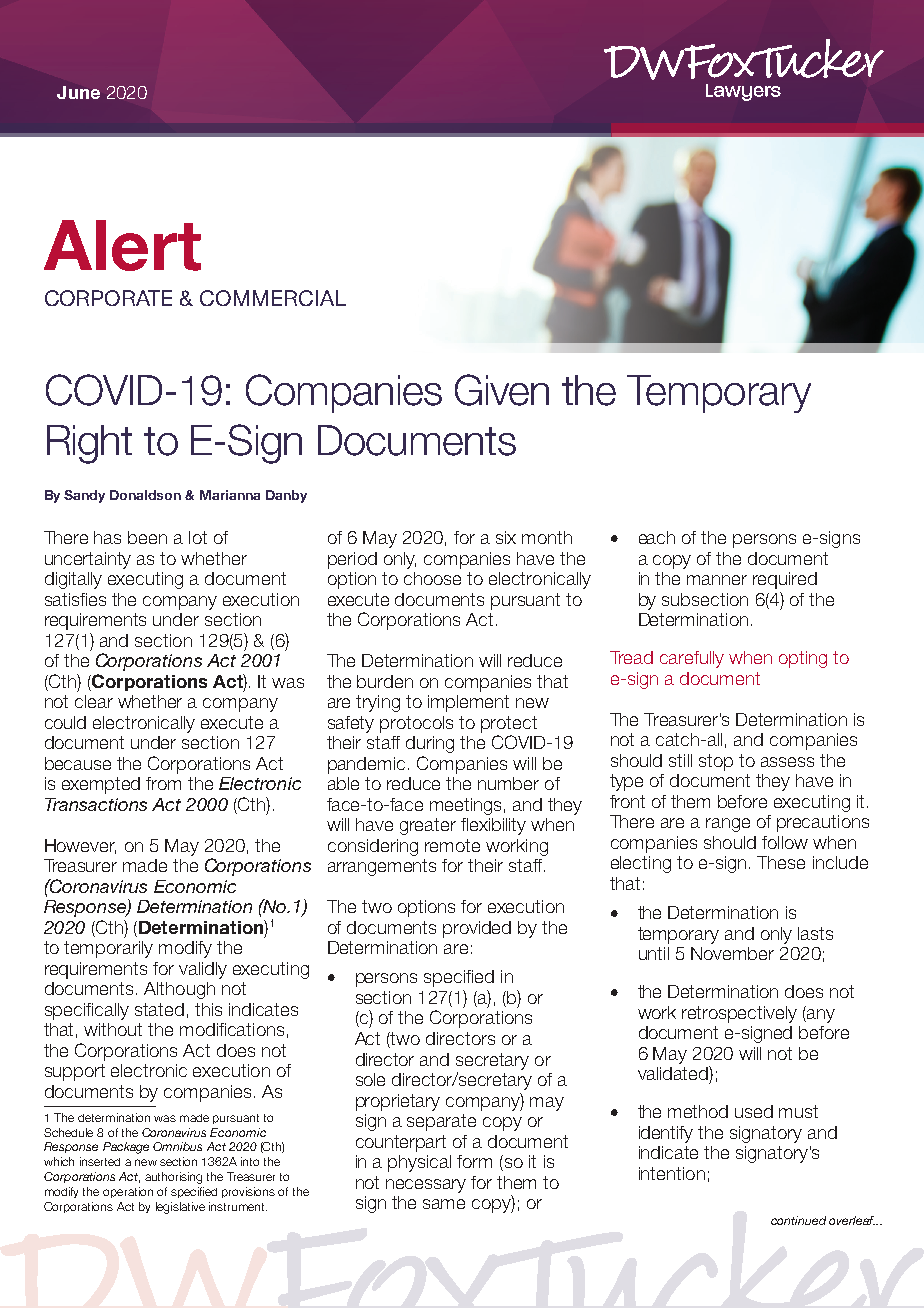  I want to click on Given, so click(502, 390).
